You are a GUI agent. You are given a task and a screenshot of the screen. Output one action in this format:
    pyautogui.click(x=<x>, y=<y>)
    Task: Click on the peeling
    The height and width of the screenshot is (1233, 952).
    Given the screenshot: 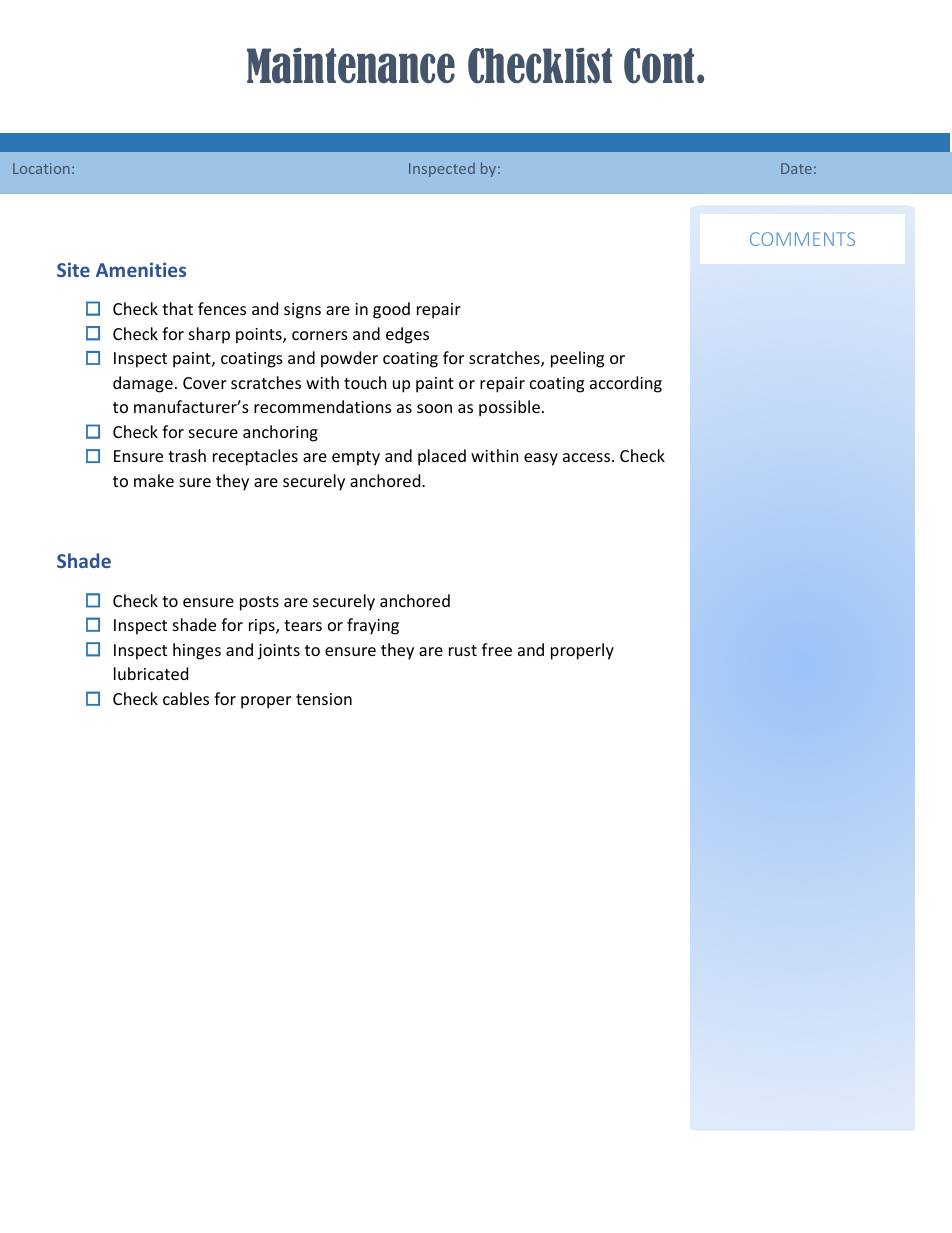 What is the action you would take?
    pyautogui.click(x=577, y=359)
